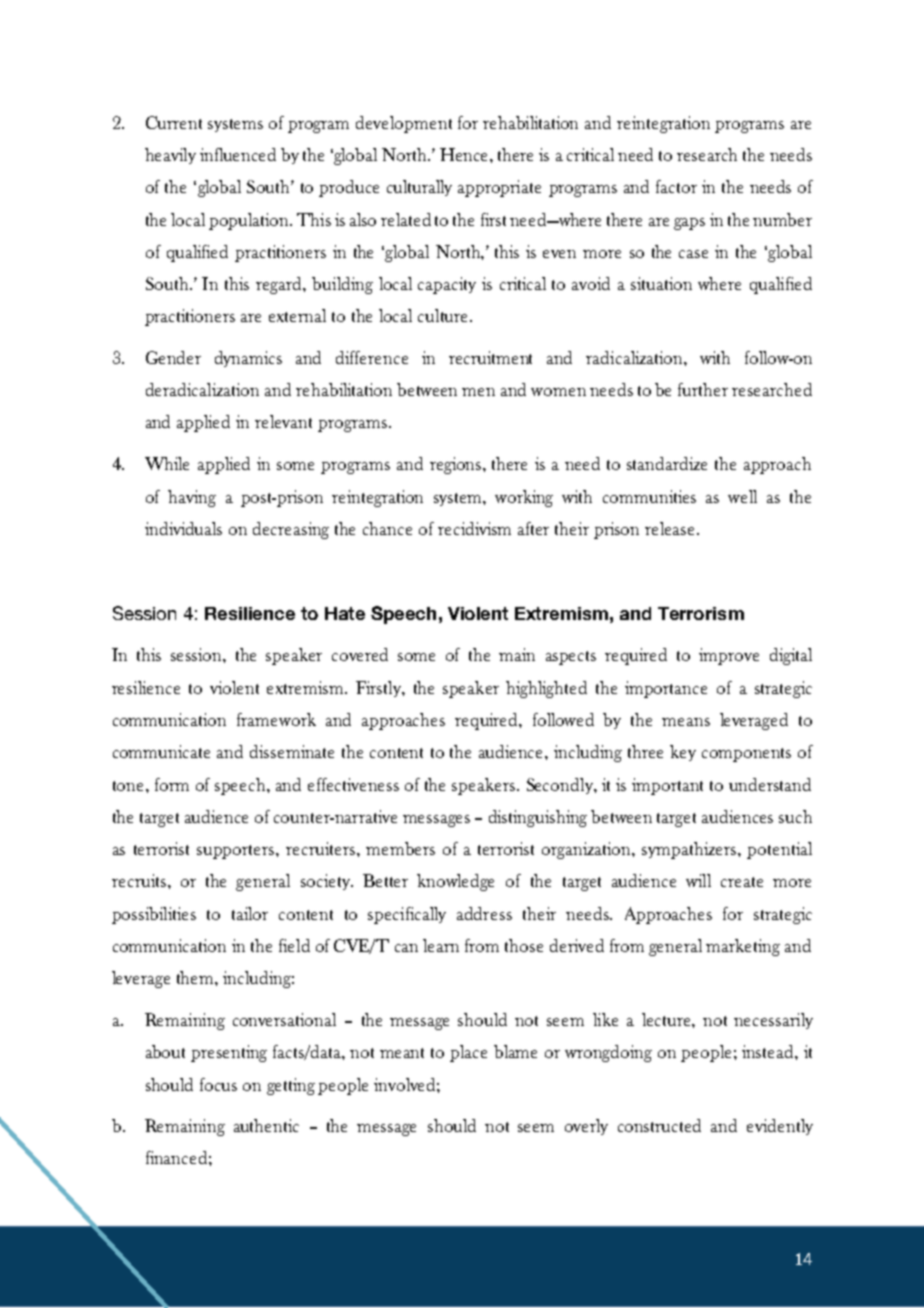 Image resolution: width=924 pixels, height=1308 pixels. What do you see at coordinates (659, 1125) in the page?
I see `constructed` at bounding box center [659, 1125].
